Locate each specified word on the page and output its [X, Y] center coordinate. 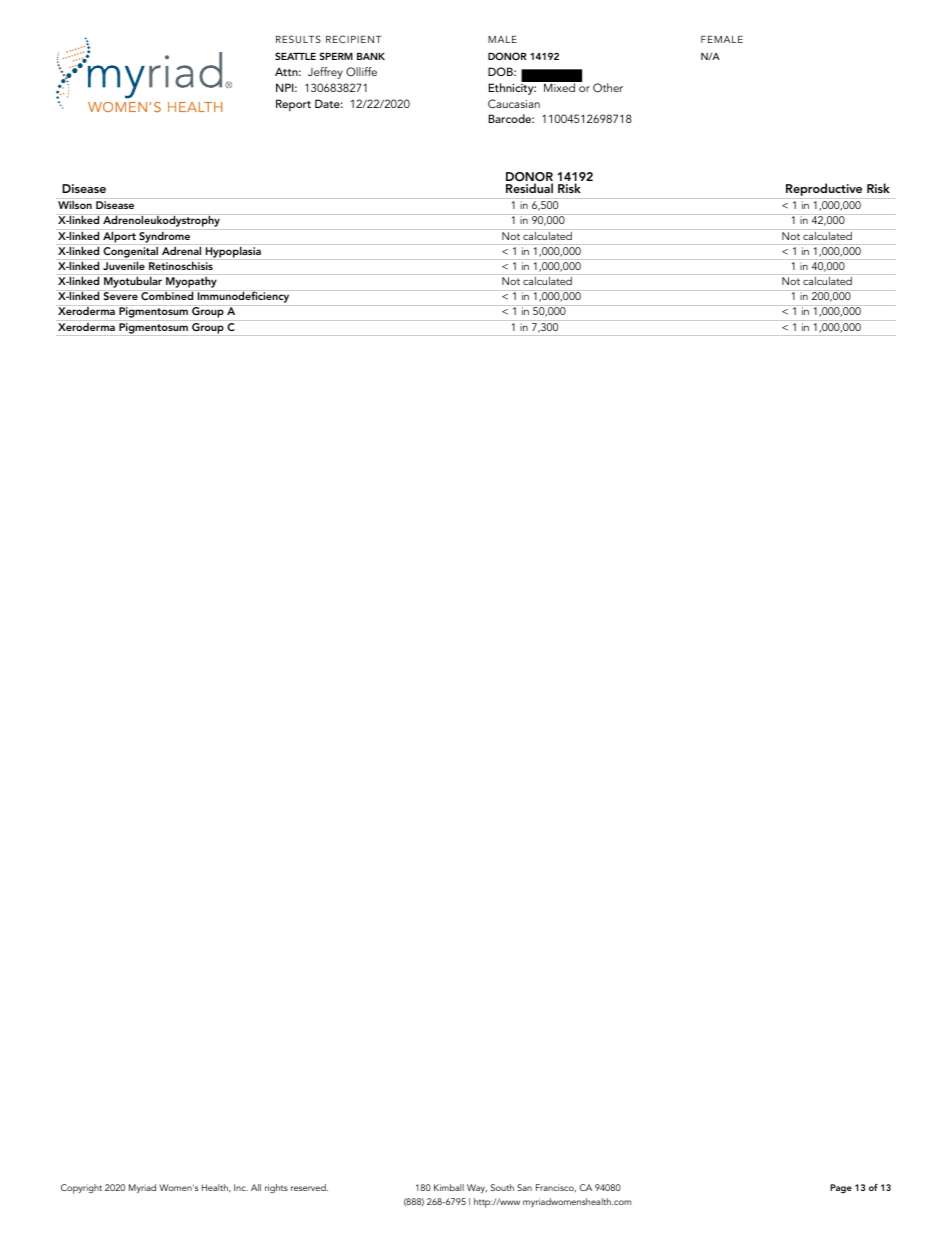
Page [841, 1188]
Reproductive [824, 189]
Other [608, 88]
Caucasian [514, 104]
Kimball [449, 1187]
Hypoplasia [233, 253]
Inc [241, 1187]
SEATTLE [295, 56]
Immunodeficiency [243, 298]
